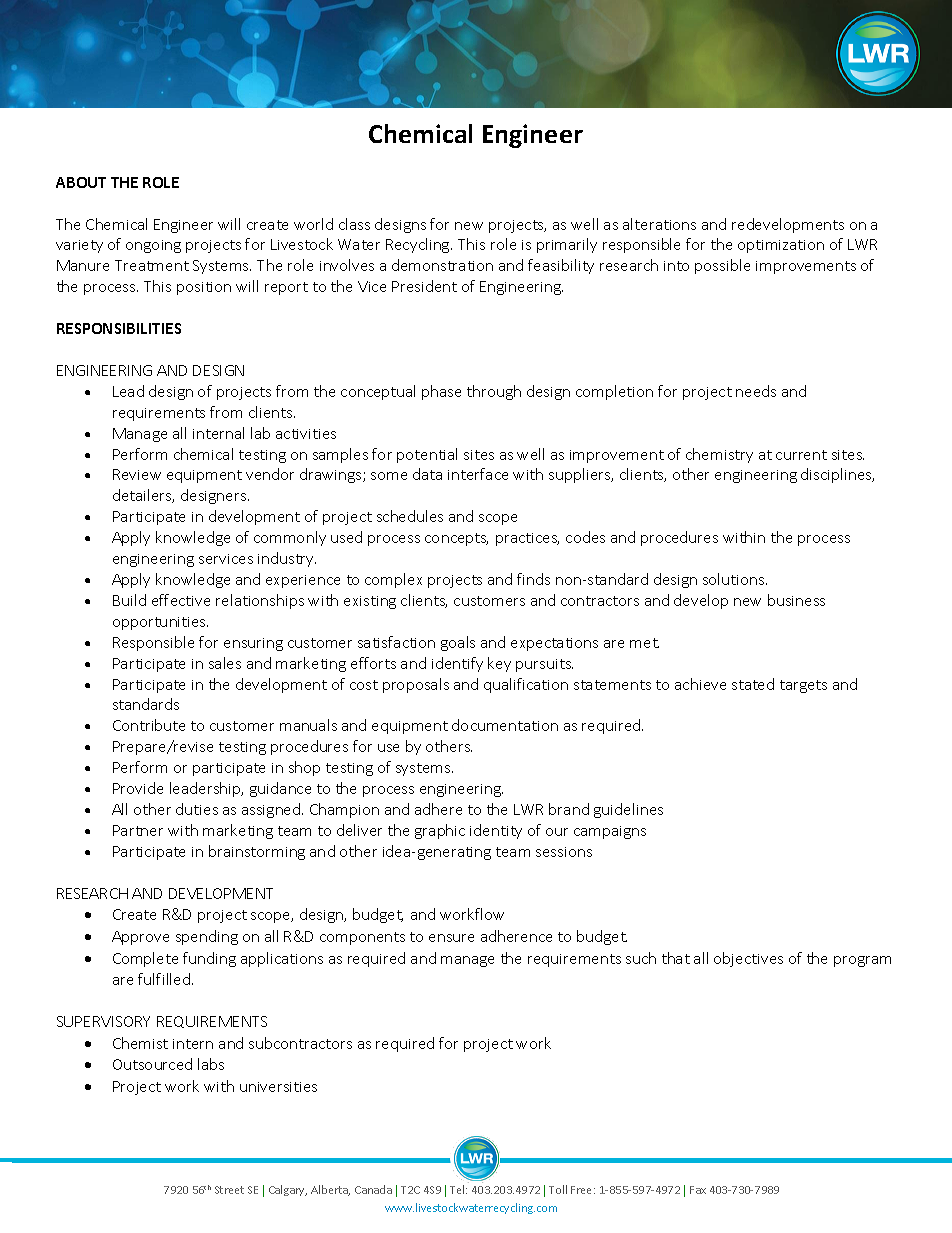 The height and width of the screenshot is (1233, 952). What do you see at coordinates (137, 474) in the screenshot?
I see `Review` at bounding box center [137, 474].
